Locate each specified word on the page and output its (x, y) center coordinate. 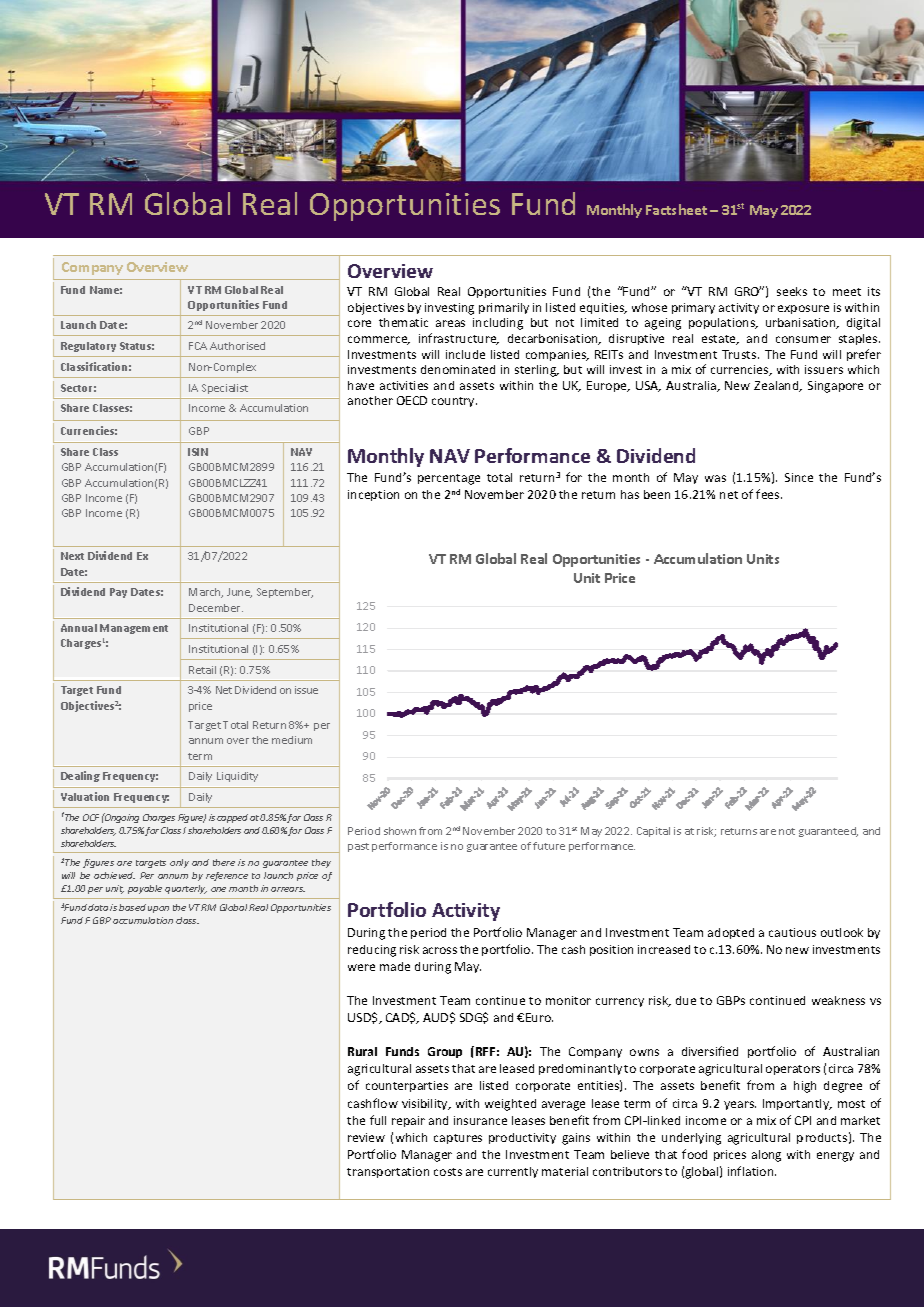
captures (458, 1139)
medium (292, 740)
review (366, 1137)
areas (450, 323)
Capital (653, 832)
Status (137, 346)
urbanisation (802, 323)
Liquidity (237, 777)
